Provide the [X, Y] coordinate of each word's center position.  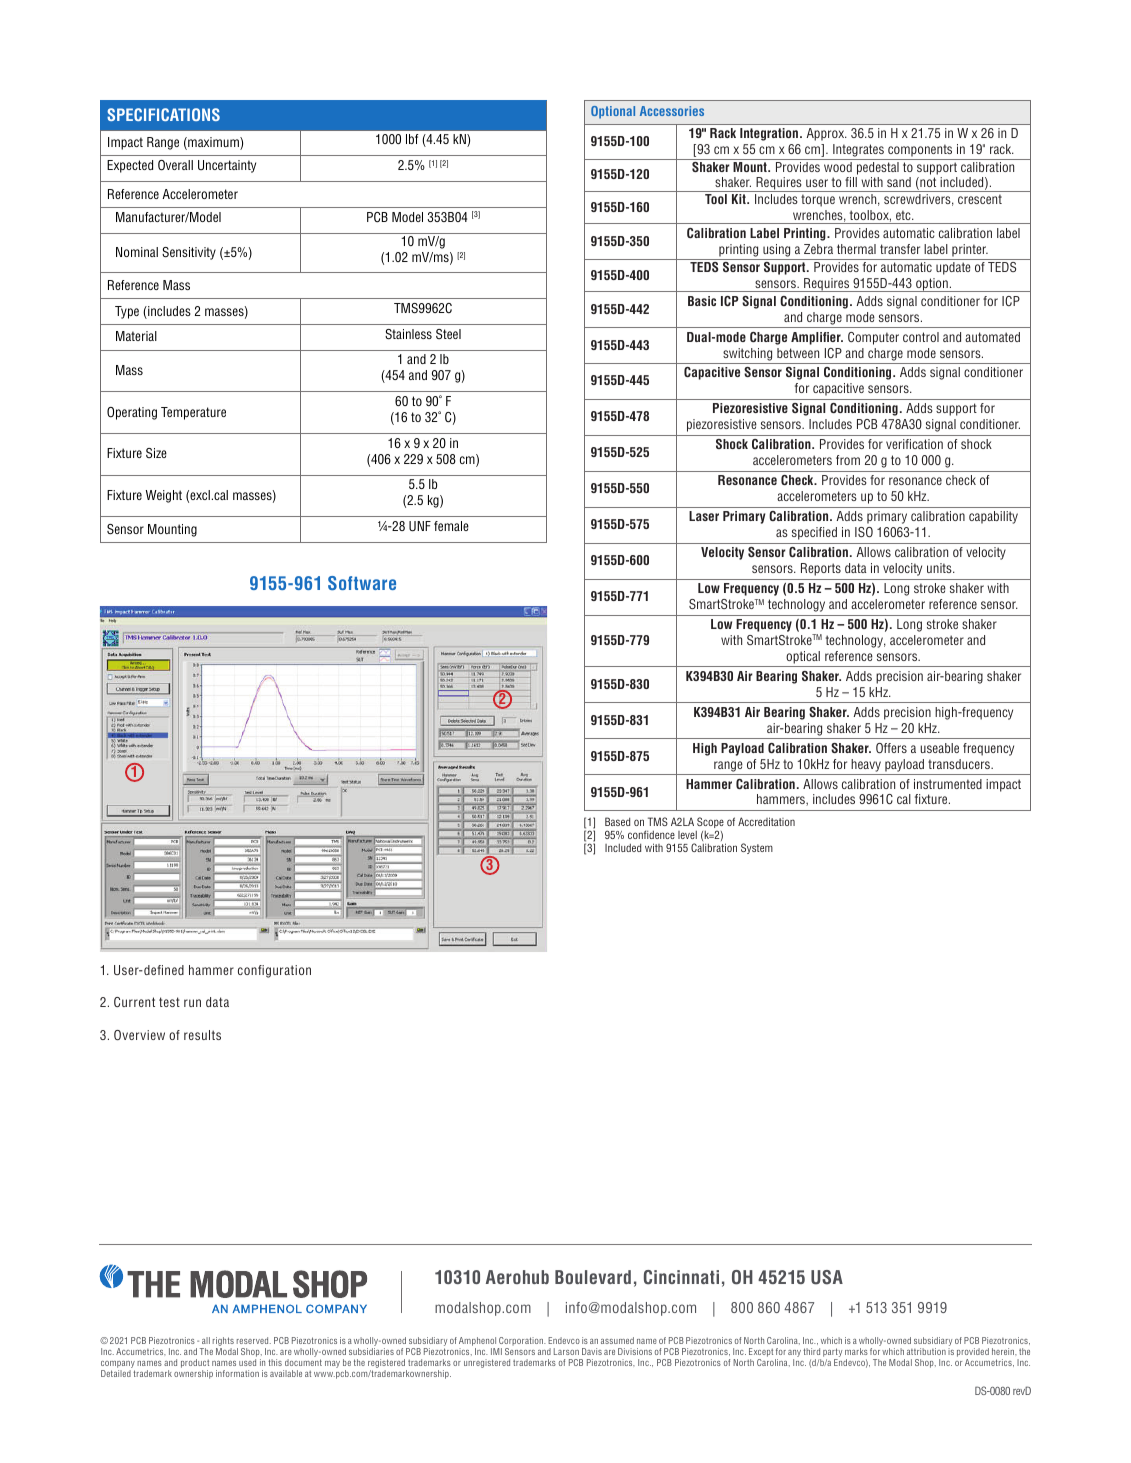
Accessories [672, 111]
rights [223, 1343]
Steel [448, 334]
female [451, 526]
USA [827, 1277]
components [920, 150]
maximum [213, 143]
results [202, 1035]
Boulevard [593, 1277]
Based [617, 821]
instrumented [948, 784]
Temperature [193, 413]
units [940, 568]
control [921, 337]
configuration [274, 971]
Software [362, 583]
